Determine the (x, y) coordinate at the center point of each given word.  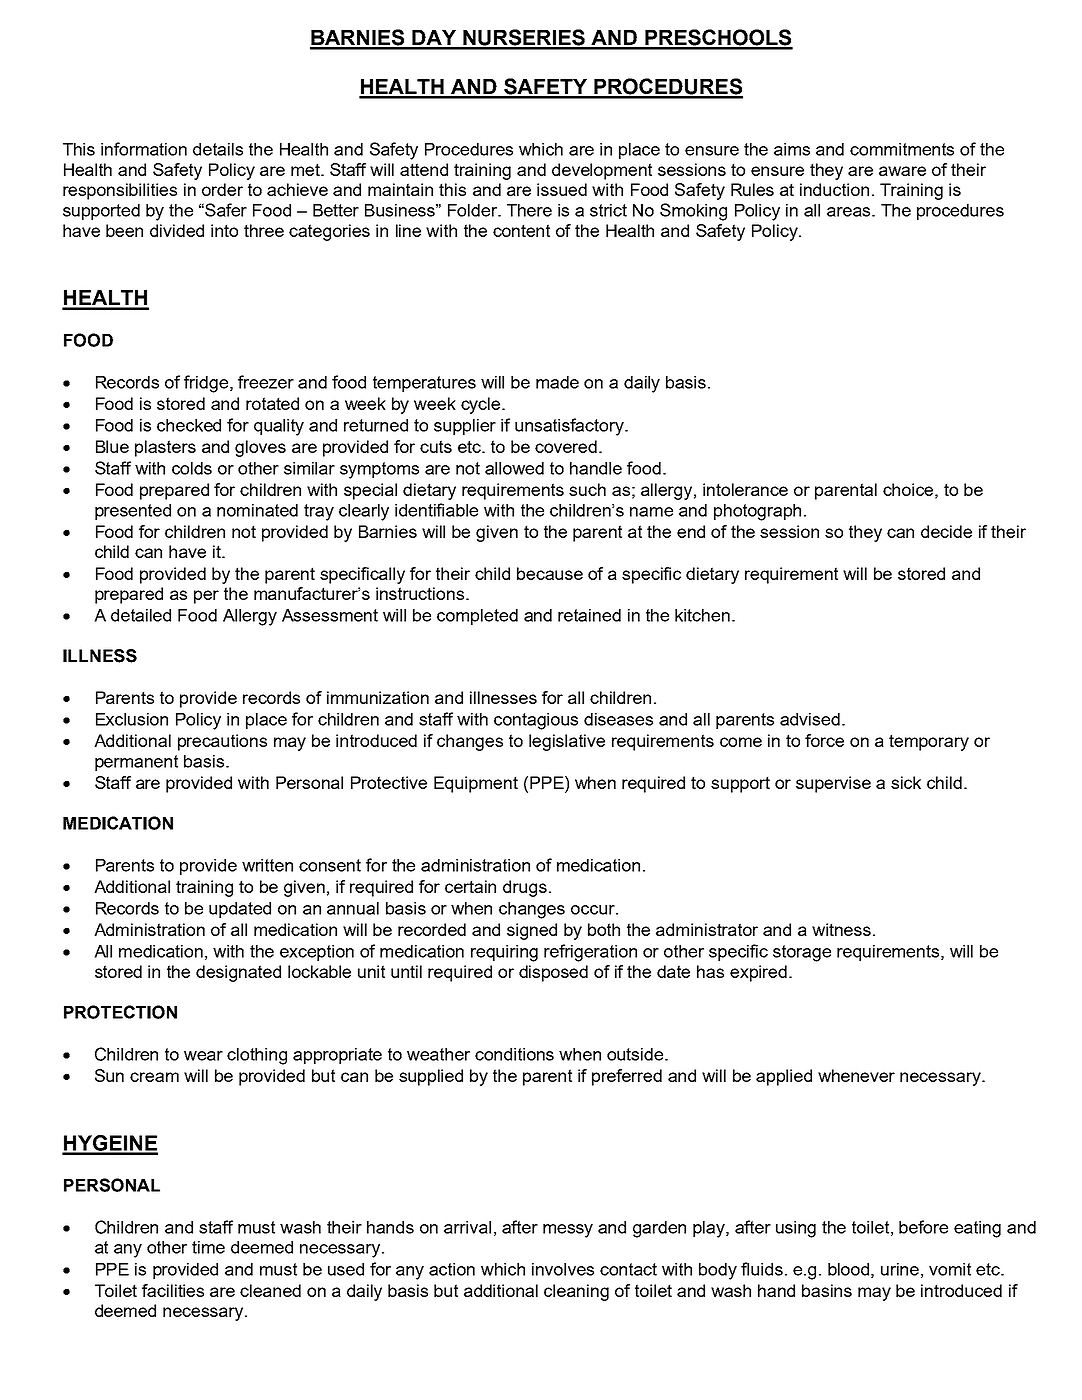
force (824, 740)
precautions (222, 742)
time (208, 1247)
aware (902, 171)
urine (900, 1269)
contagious (536, 721)
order (222, 189)
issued (562, 189)
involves (563, 1269)
